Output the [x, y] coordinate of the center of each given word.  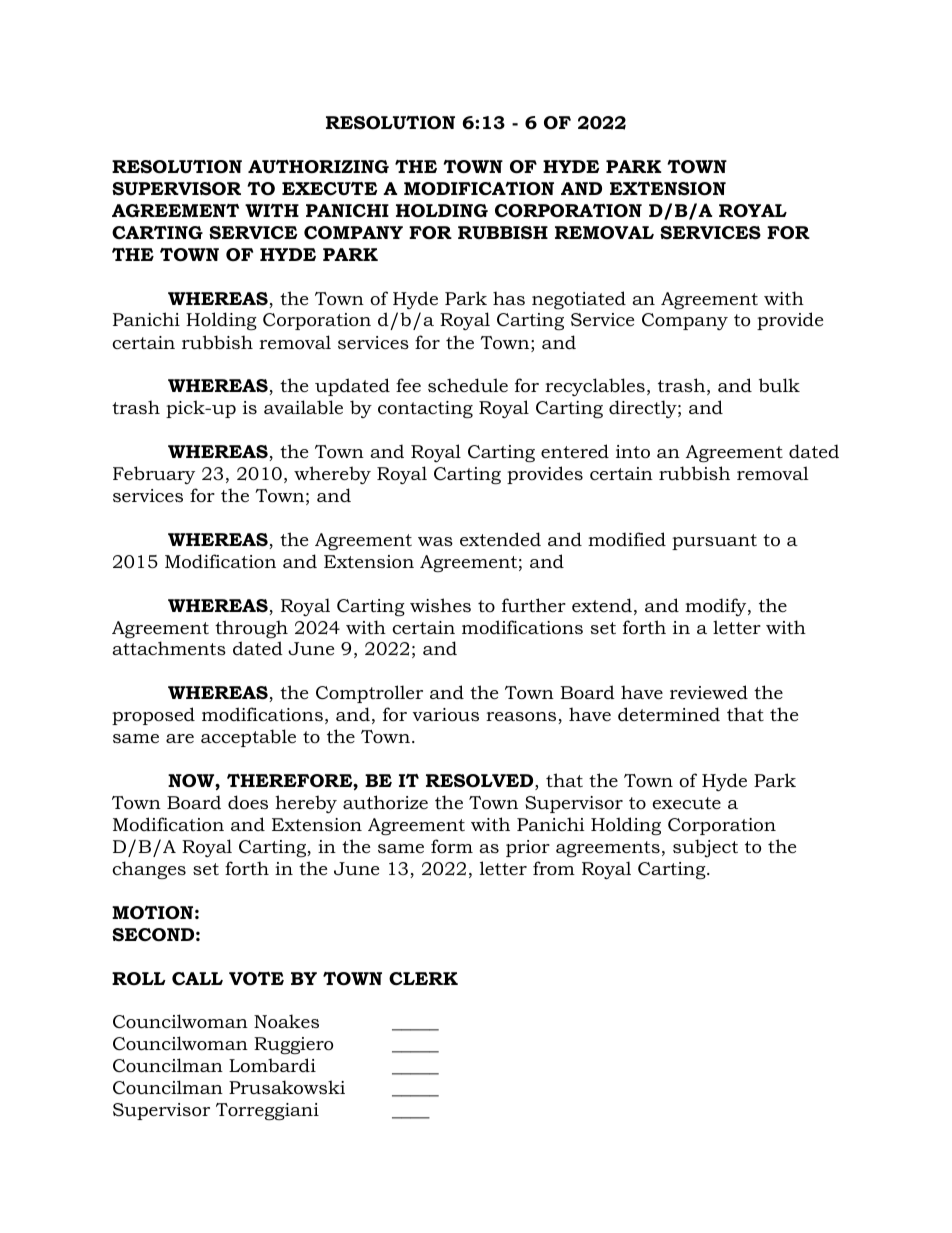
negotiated [579, 300]
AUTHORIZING [318, 167]
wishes [440, 605]
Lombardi [272, 1065]
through [251, 629]
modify [717, 607]
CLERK [423, 979]
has [509, 298]
